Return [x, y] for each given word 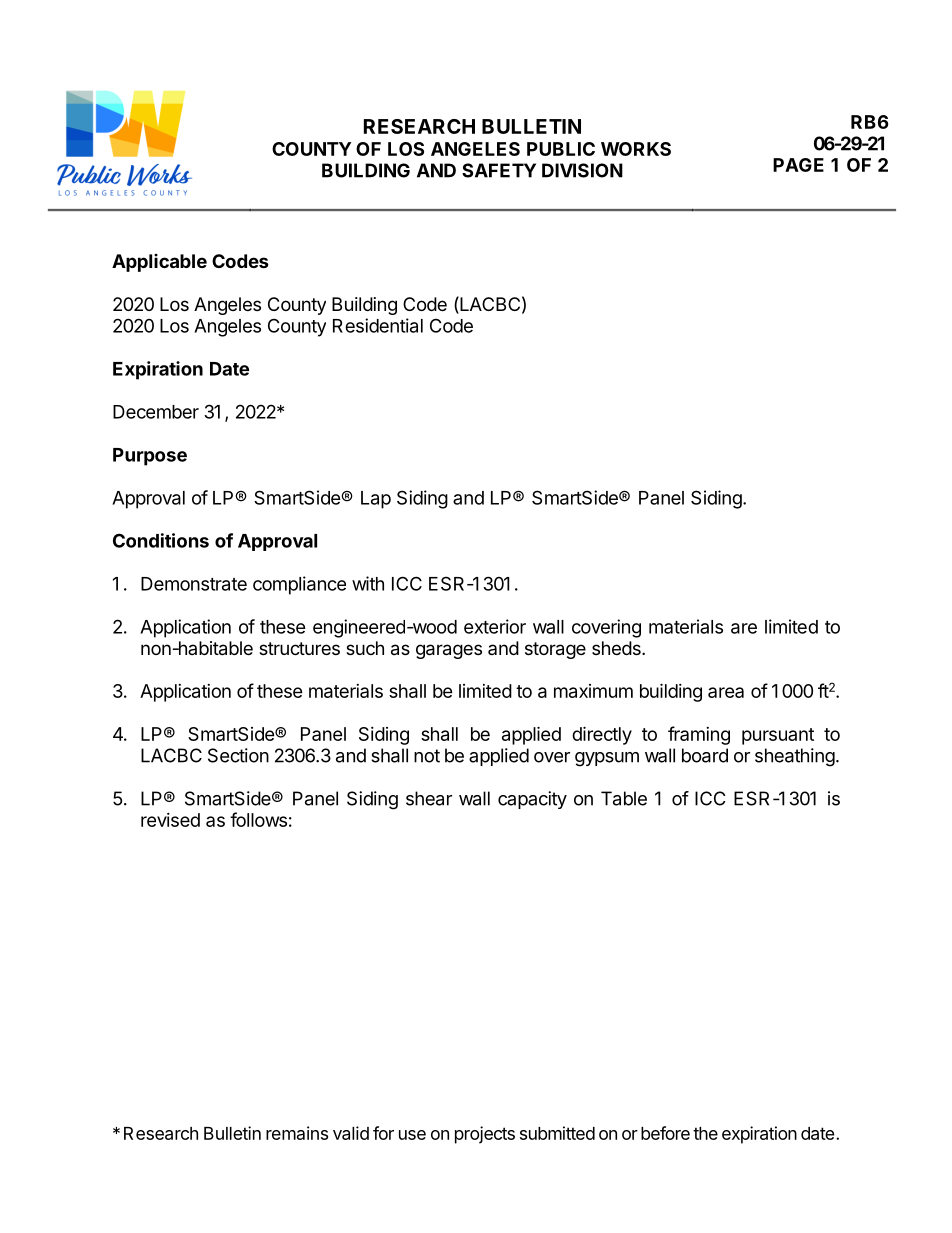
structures [299, 648]
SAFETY [499, 170]
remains [297, 1133]
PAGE [798, 165]
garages [449, 651]
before [665, 1133]
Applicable [159, 263]
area [726, 692]
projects [485, 1135]
